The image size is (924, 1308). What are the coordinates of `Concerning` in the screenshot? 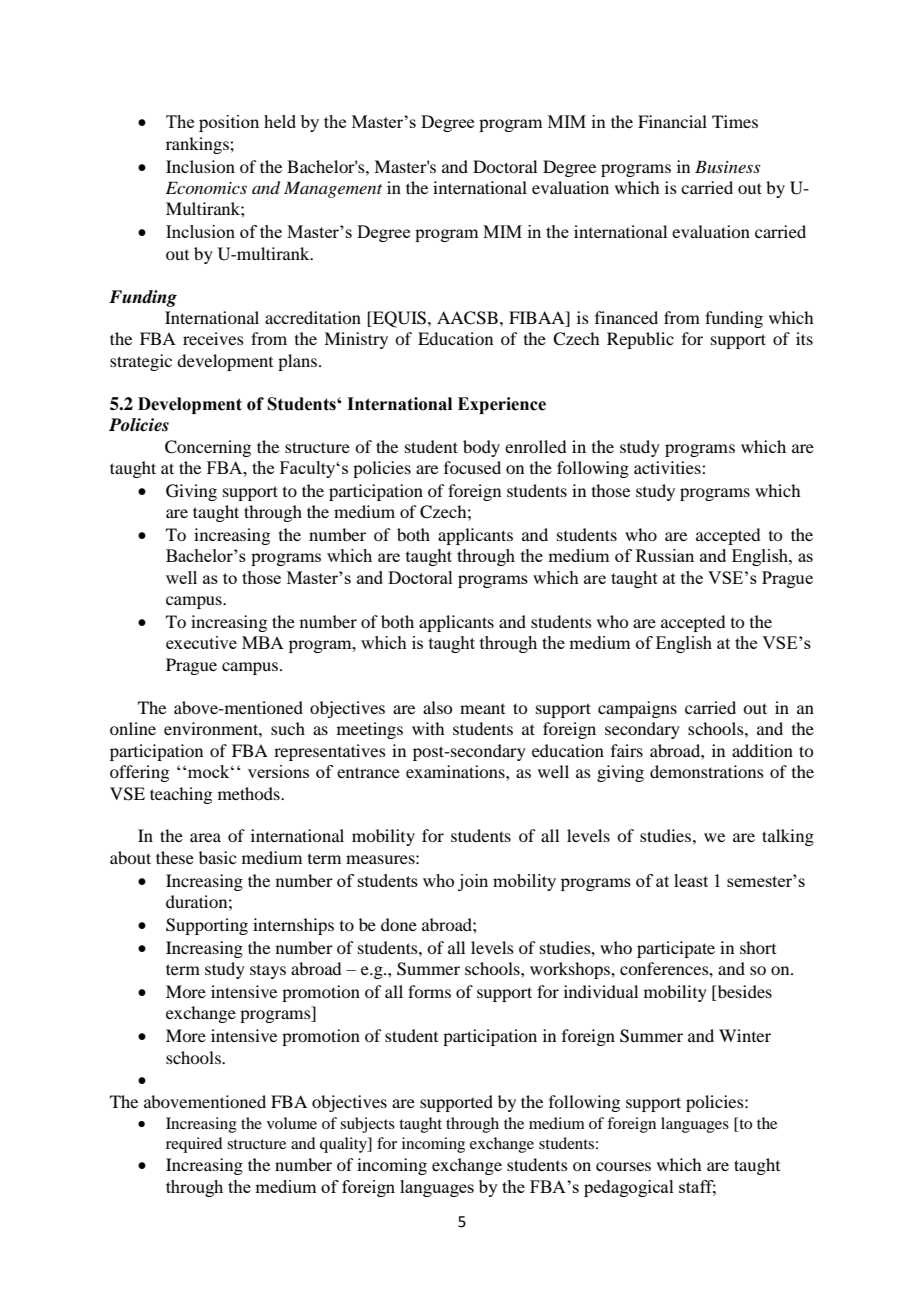 It's located at (208, 448).
